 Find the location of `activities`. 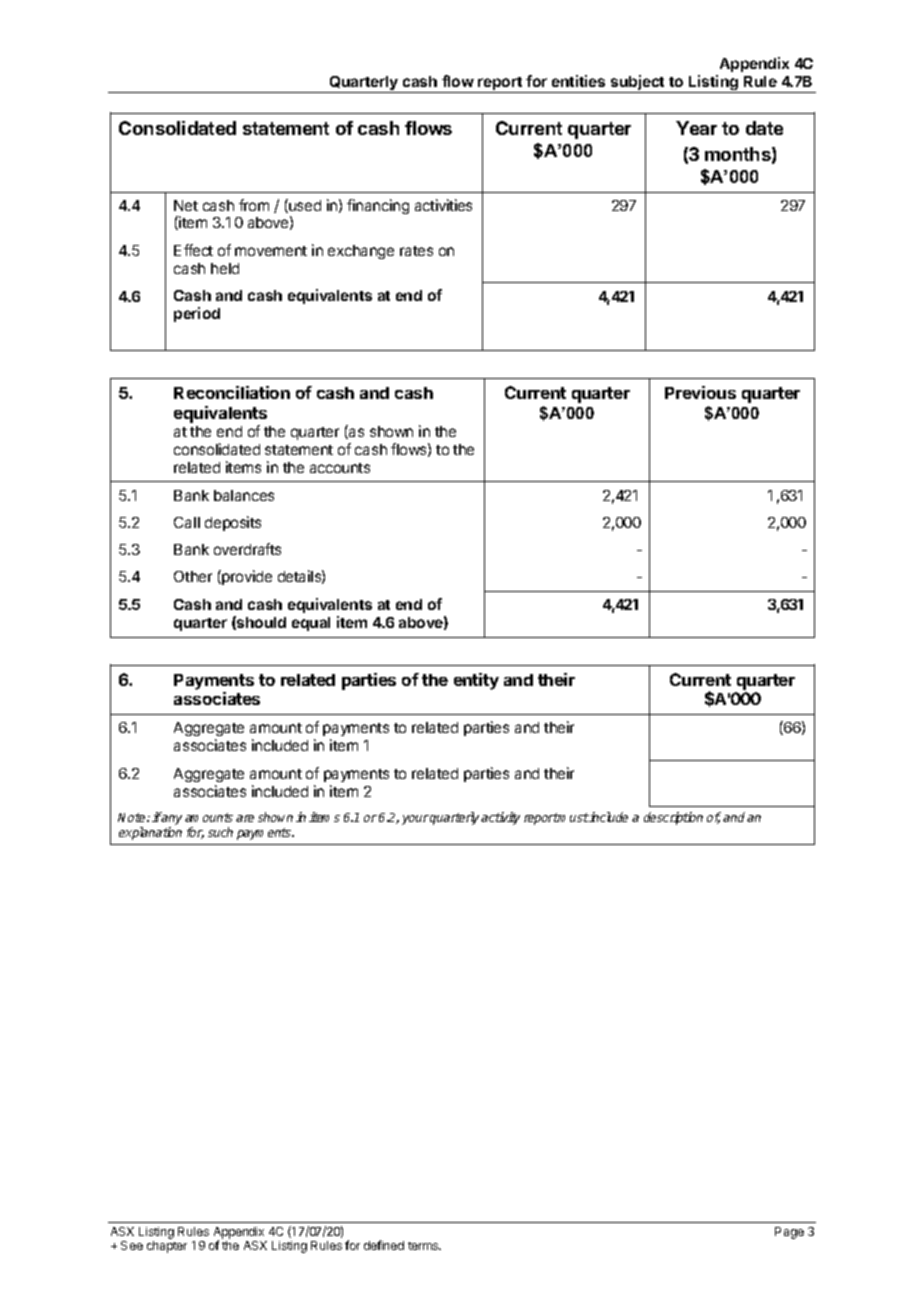

activities is located at coordinates (443, 205).
